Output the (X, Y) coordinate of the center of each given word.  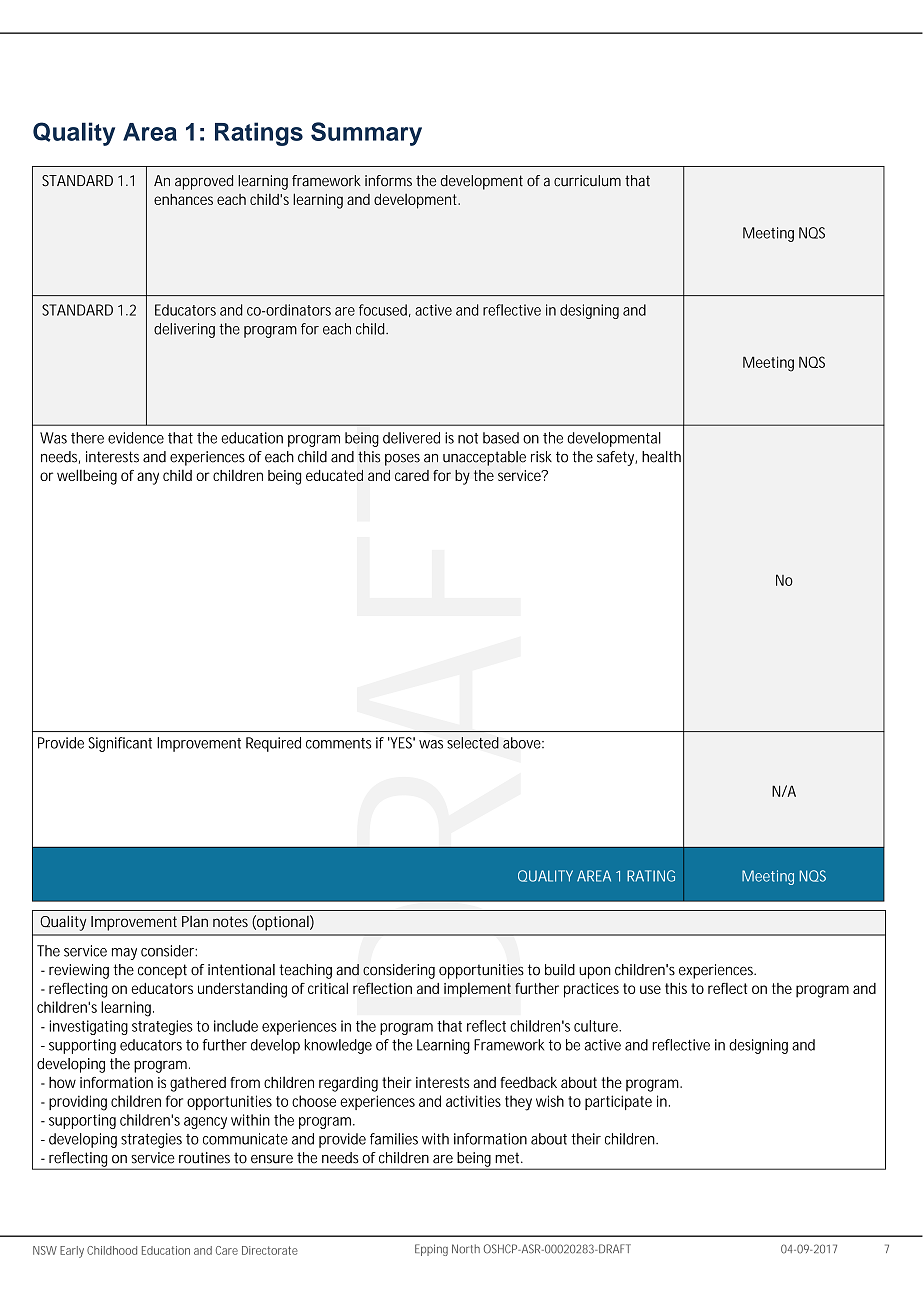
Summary (366, 134)
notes (230, 921)
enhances (183, 199)
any (148, 478)
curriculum (587, 181)
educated (334, 475)
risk (541, 457)
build (560, 970)
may (124, 954)
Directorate (270, 1250)
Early (72, 1252)
